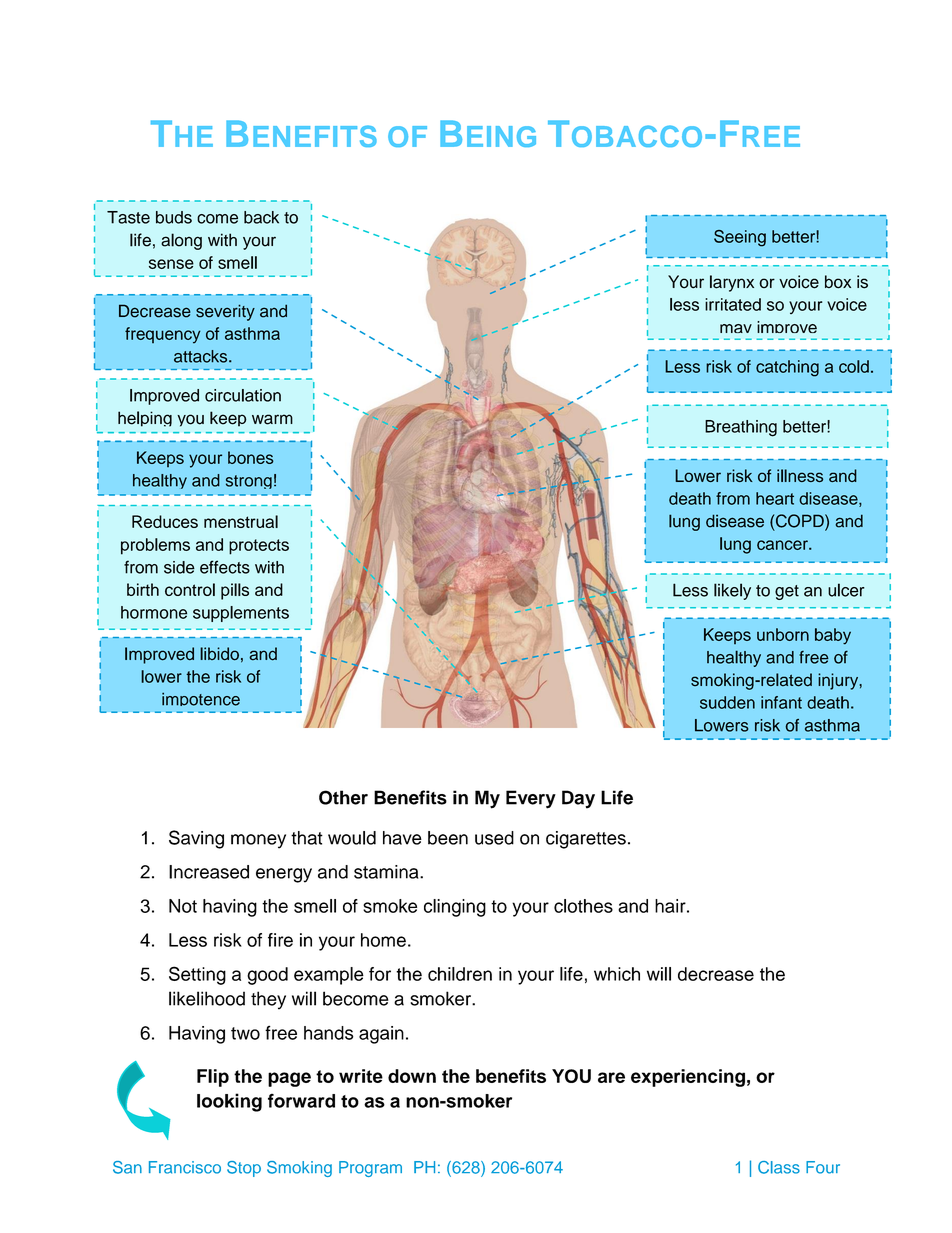 The height and width of the screenshot is (1233, 952). What do you see at coordinates (181, 241) in the screenshot?
I see `along` at bounding box center [181, 241].
